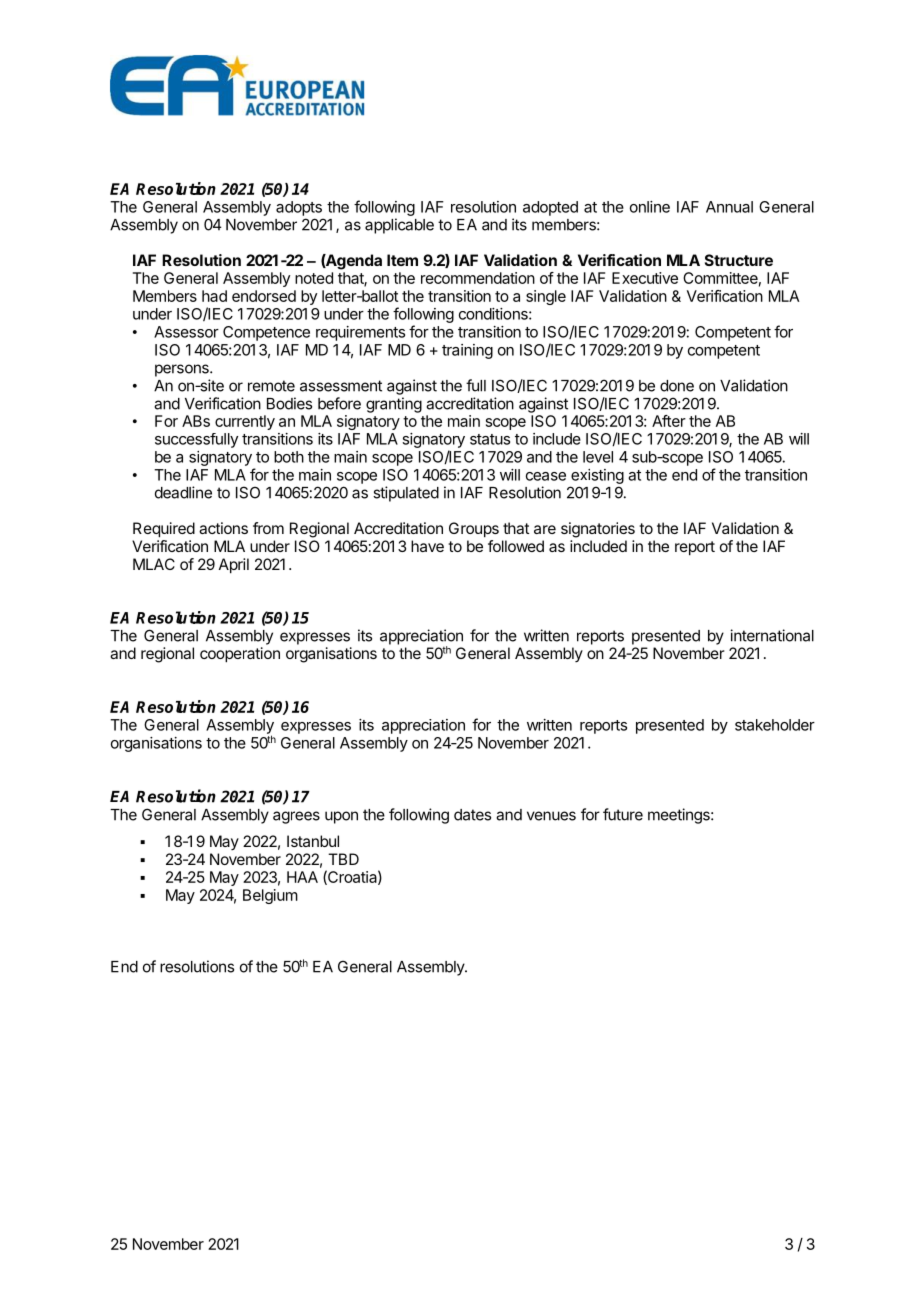  Describe the element at coordinates (299, 208) in the image. I see `adopts` at that location.
